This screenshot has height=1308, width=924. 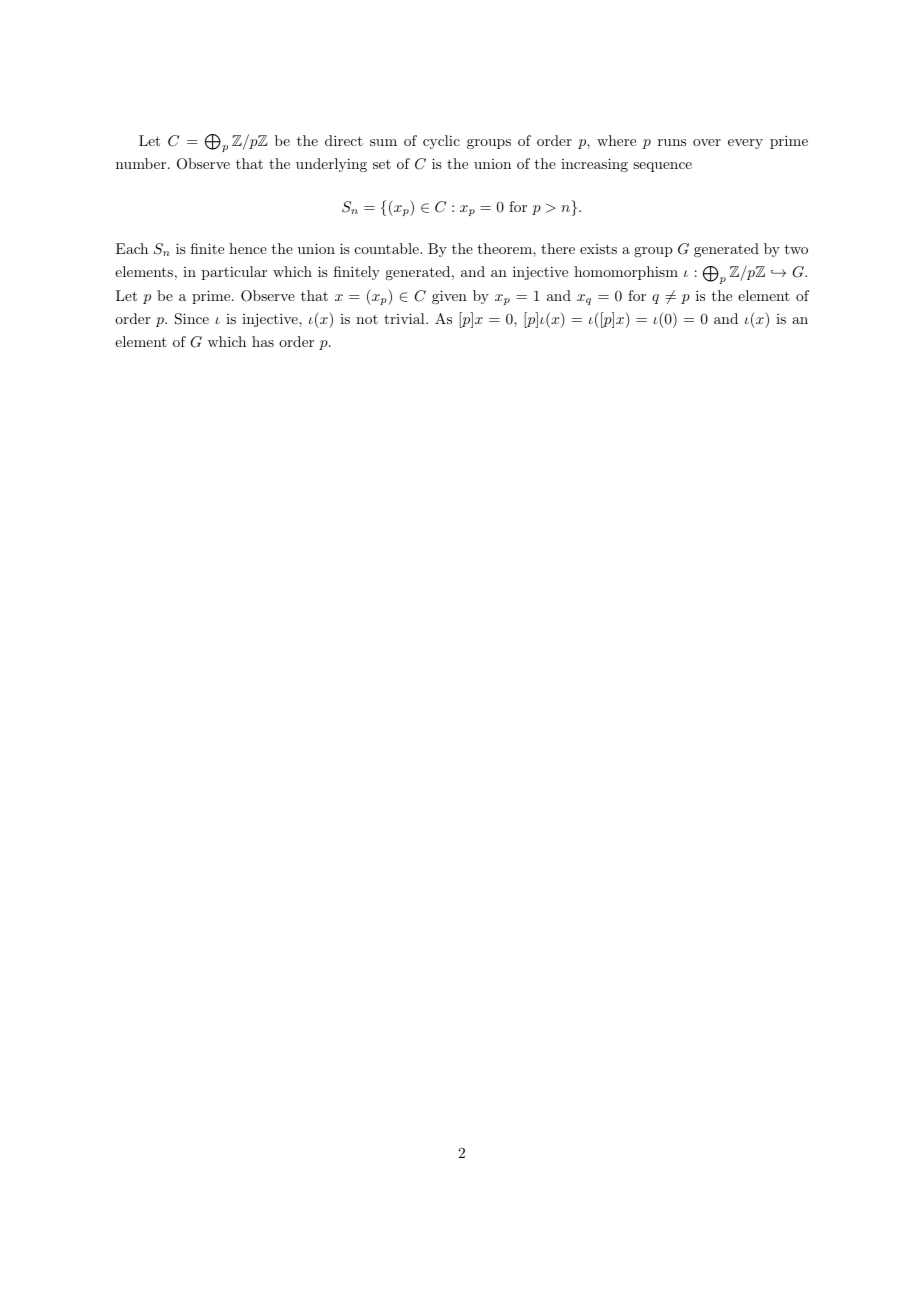 What do you see at coordinates (449, 297) in the screenshot?
I see `given` at bounding box center [449, 297].
